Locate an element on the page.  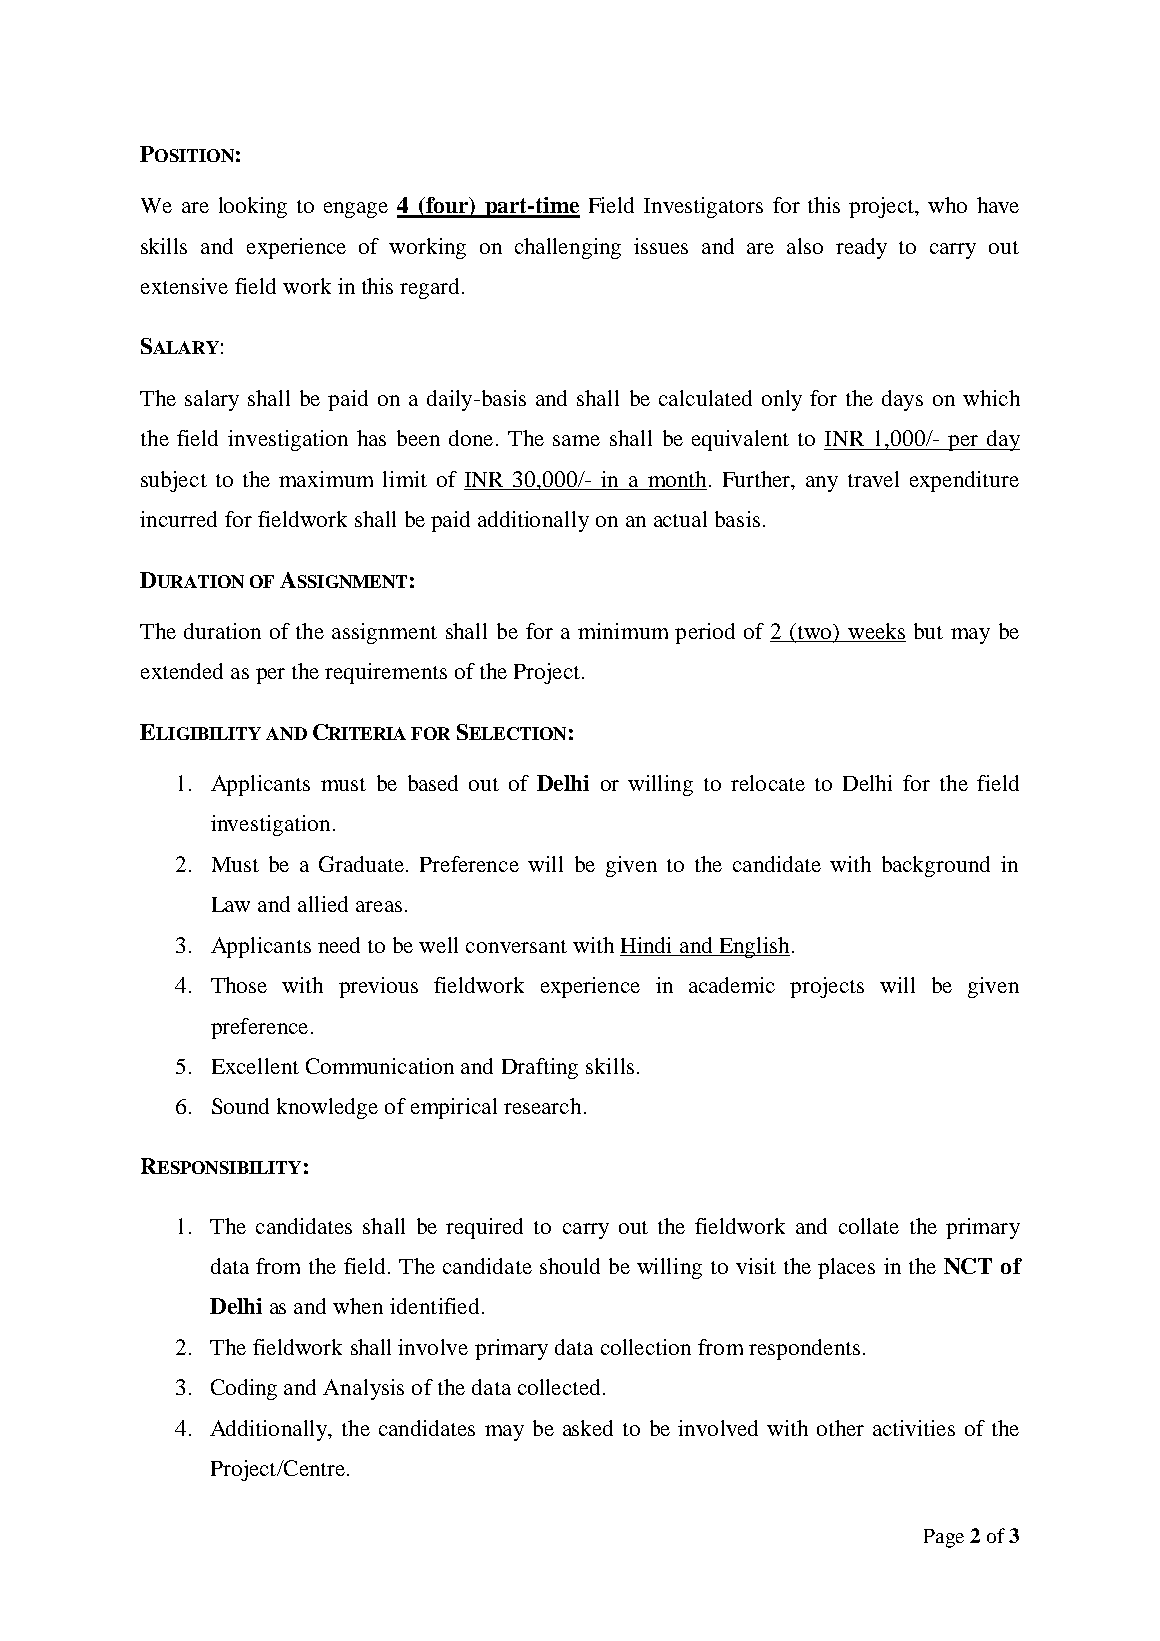
background is located at coordinates (936, 866).
